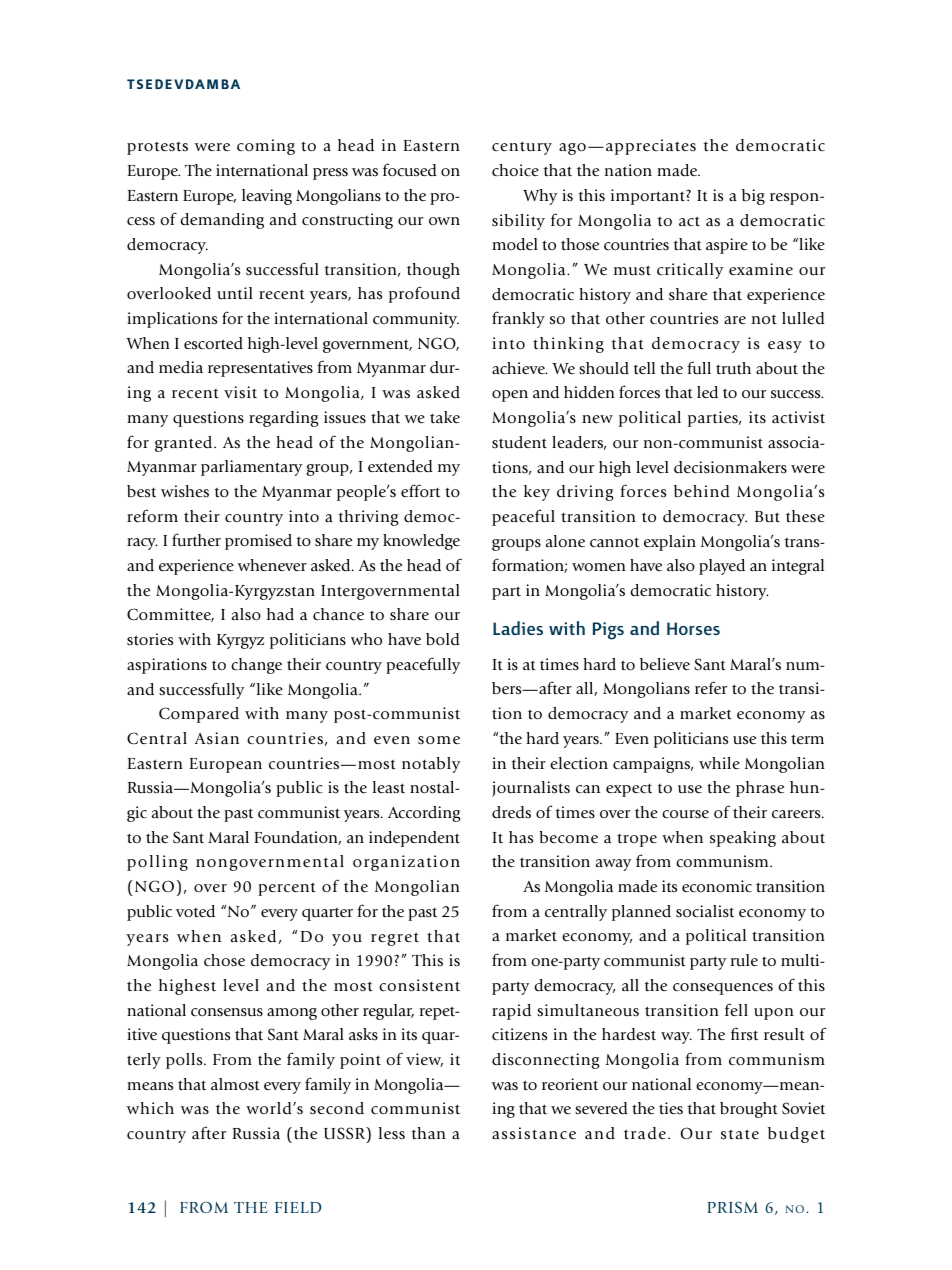 The width and height of the page is (952, 1270). Describe the element at coordinates (711, 688) in the page. I see `refer` at that location.
